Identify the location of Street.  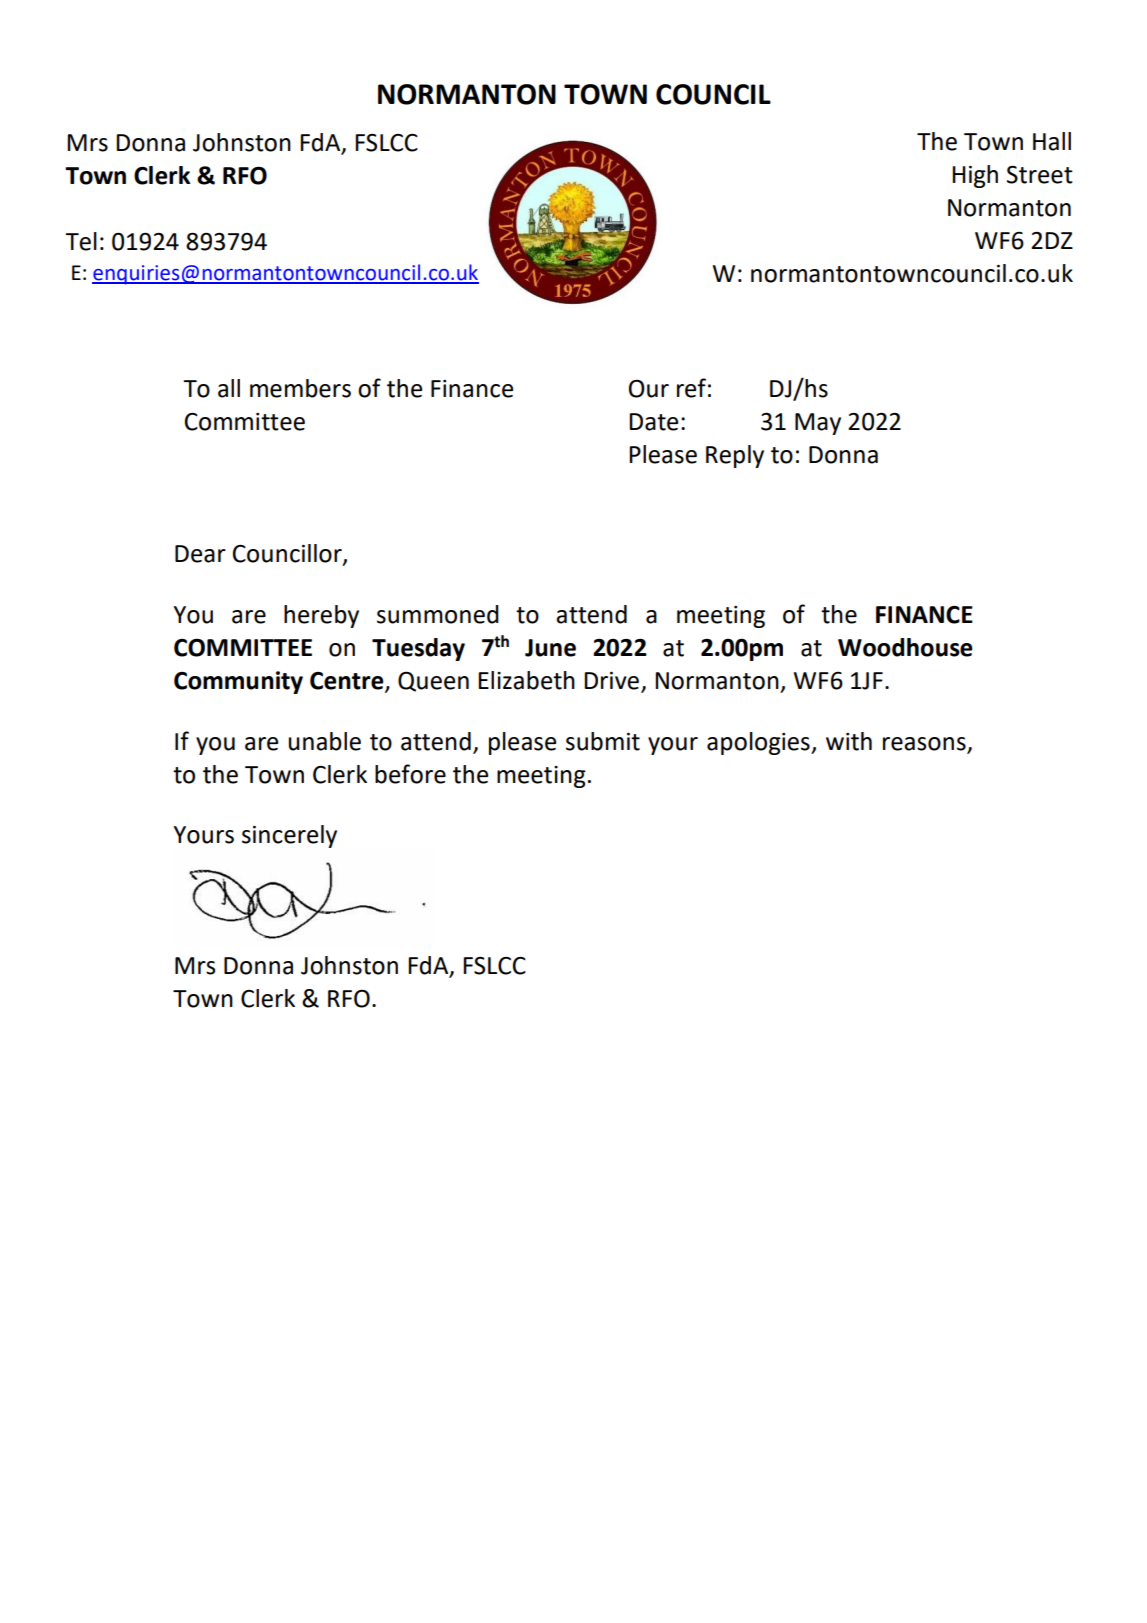
(1040, 175).
